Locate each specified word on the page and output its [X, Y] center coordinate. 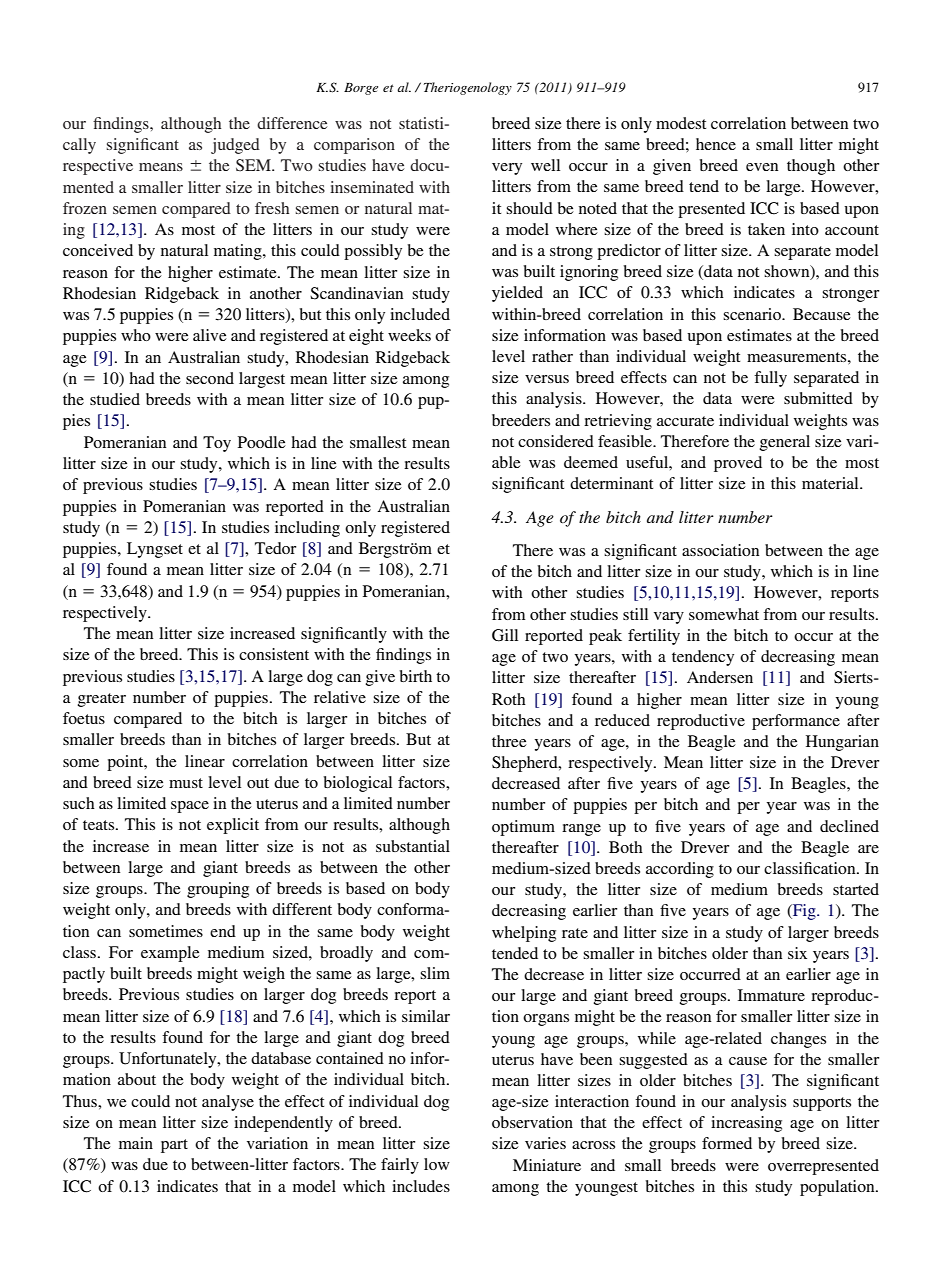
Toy [217, 444]
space [190, 807]
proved [738, 464]
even [762, 167]
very [507, 169]
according [680, 870]
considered [556, 441]
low [437, 1164]
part [174, 1146]
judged [235, 146]
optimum [523, 828]
